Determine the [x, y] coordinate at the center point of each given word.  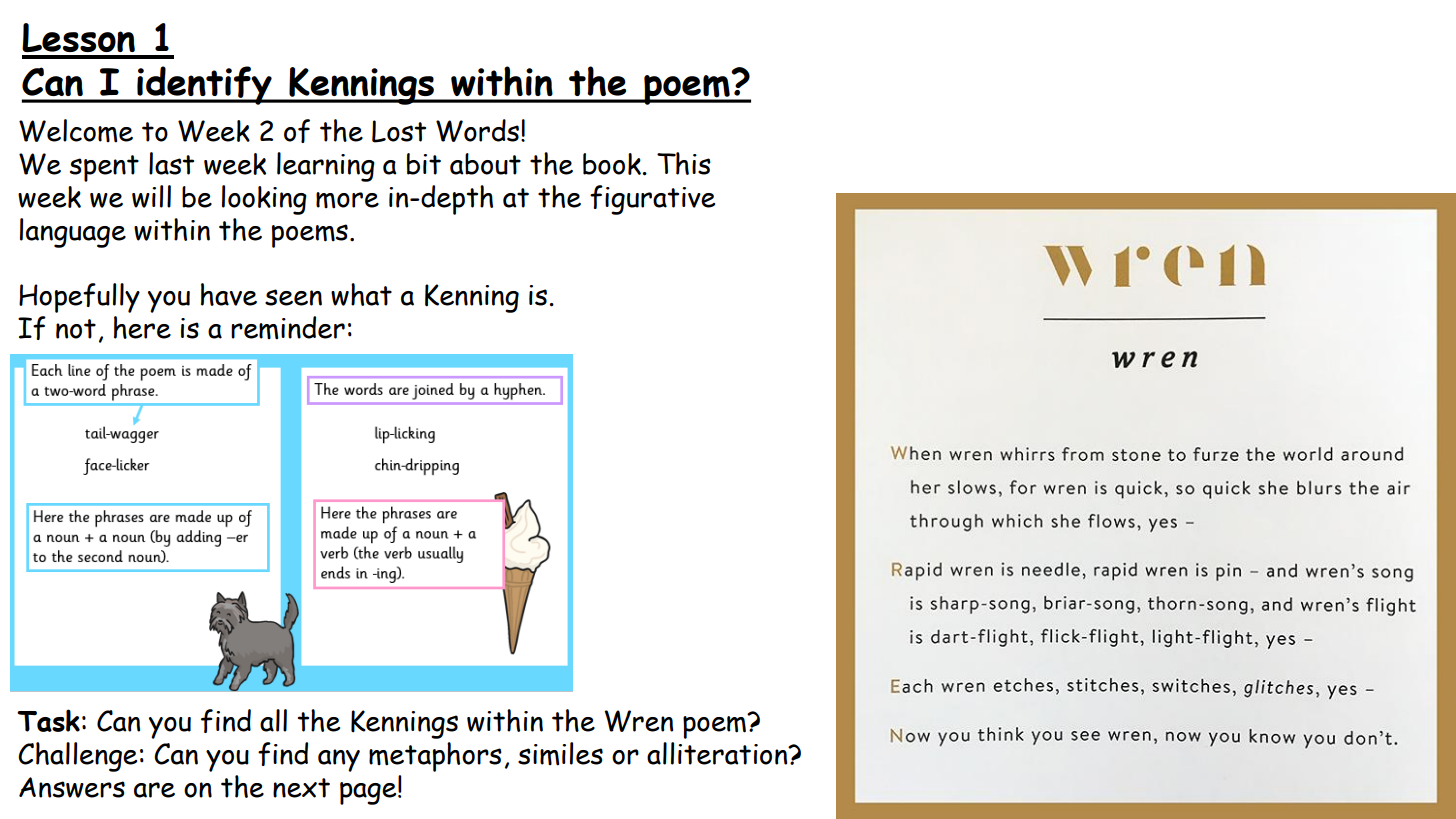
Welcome [76, 131]
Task [48, 720]
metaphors [435, 757]
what [361, 294]
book [612, 164]
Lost [399, 131]
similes [560, 754]
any [339, 760]
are [154, 790]
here [142, 327]
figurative [652, 200]
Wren [638, 721]
